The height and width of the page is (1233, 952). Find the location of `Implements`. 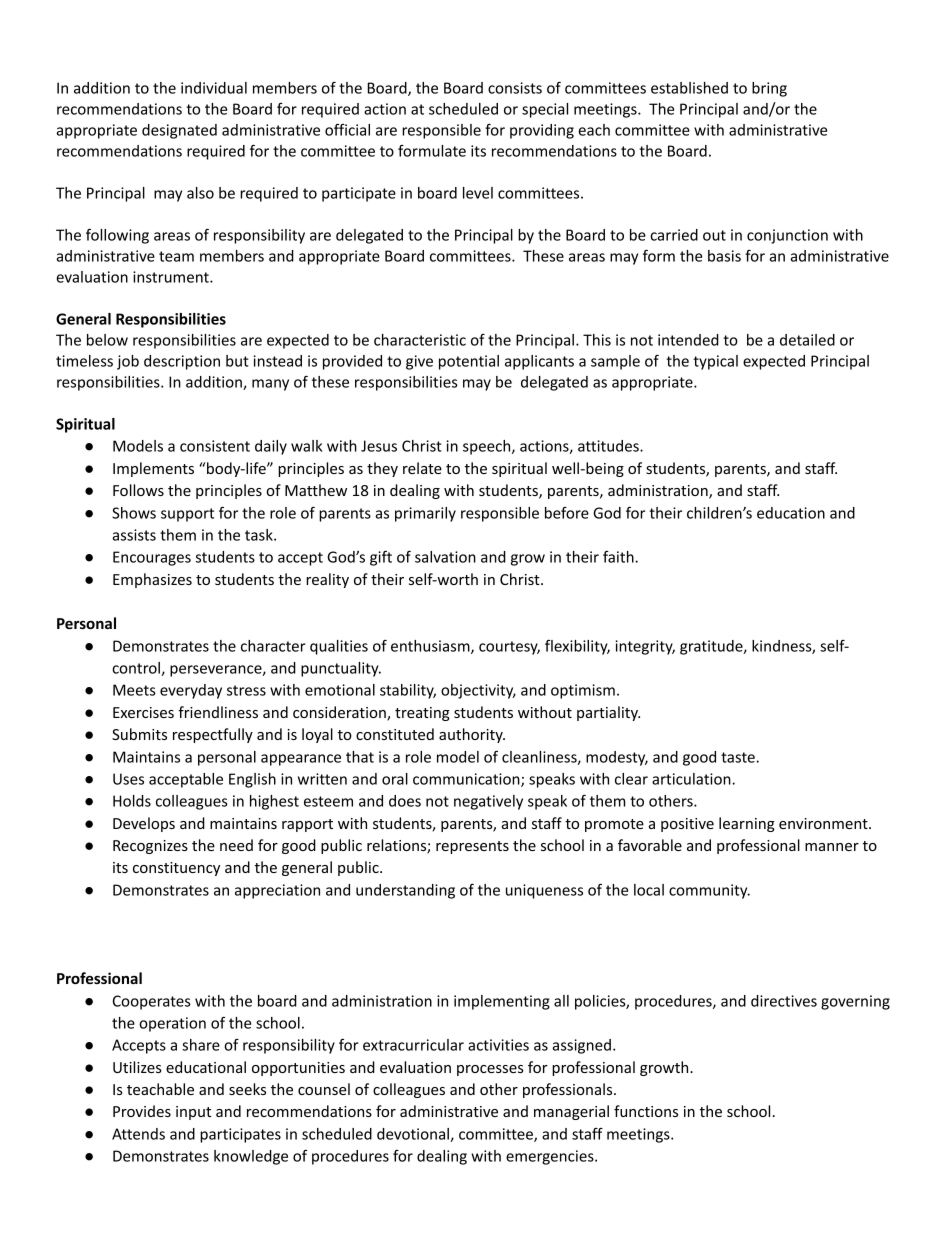

Implements is located at coordinates (153, 469).
